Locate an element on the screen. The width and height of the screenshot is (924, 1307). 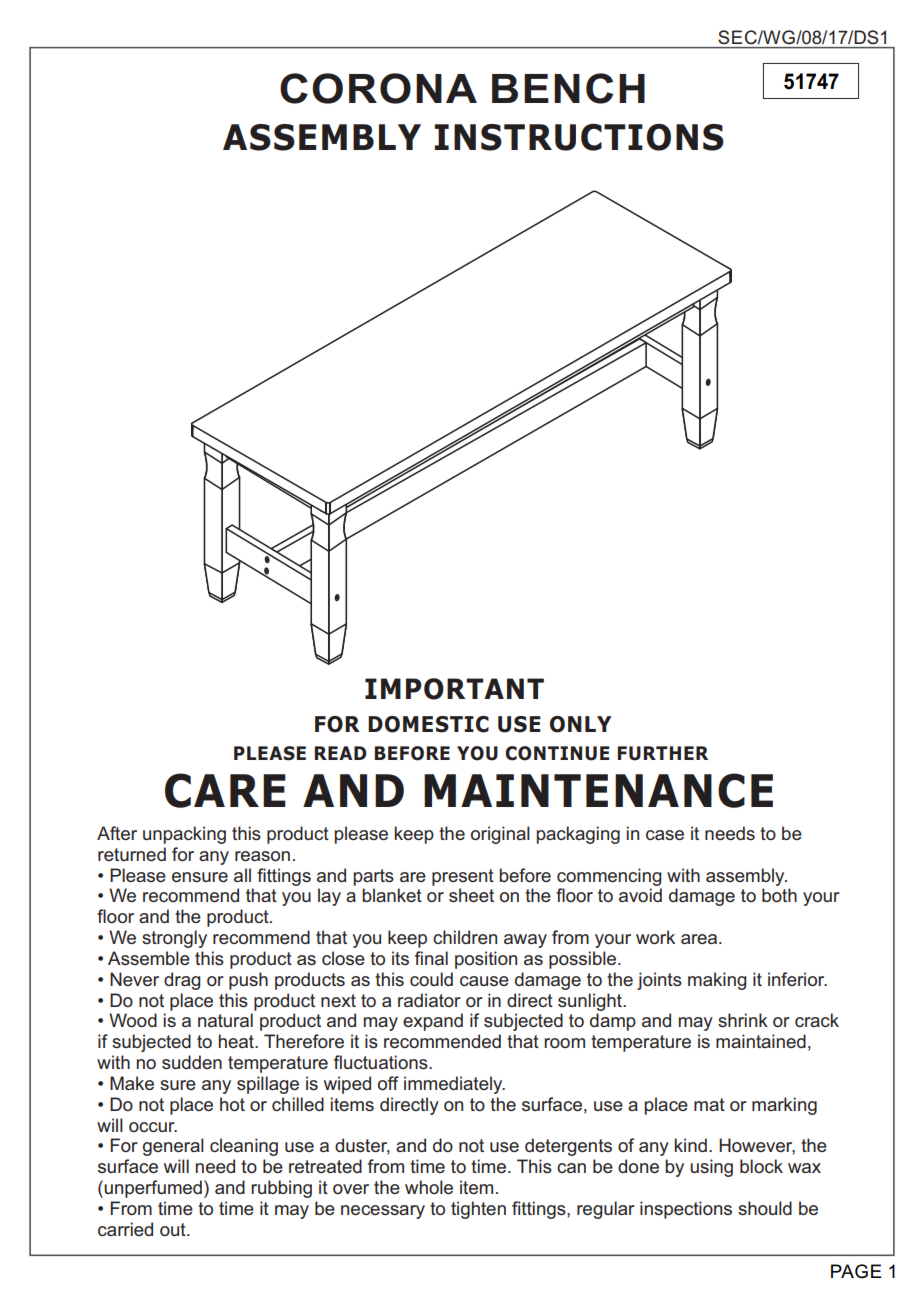
CORONA is located at coordinates (378, 88).
